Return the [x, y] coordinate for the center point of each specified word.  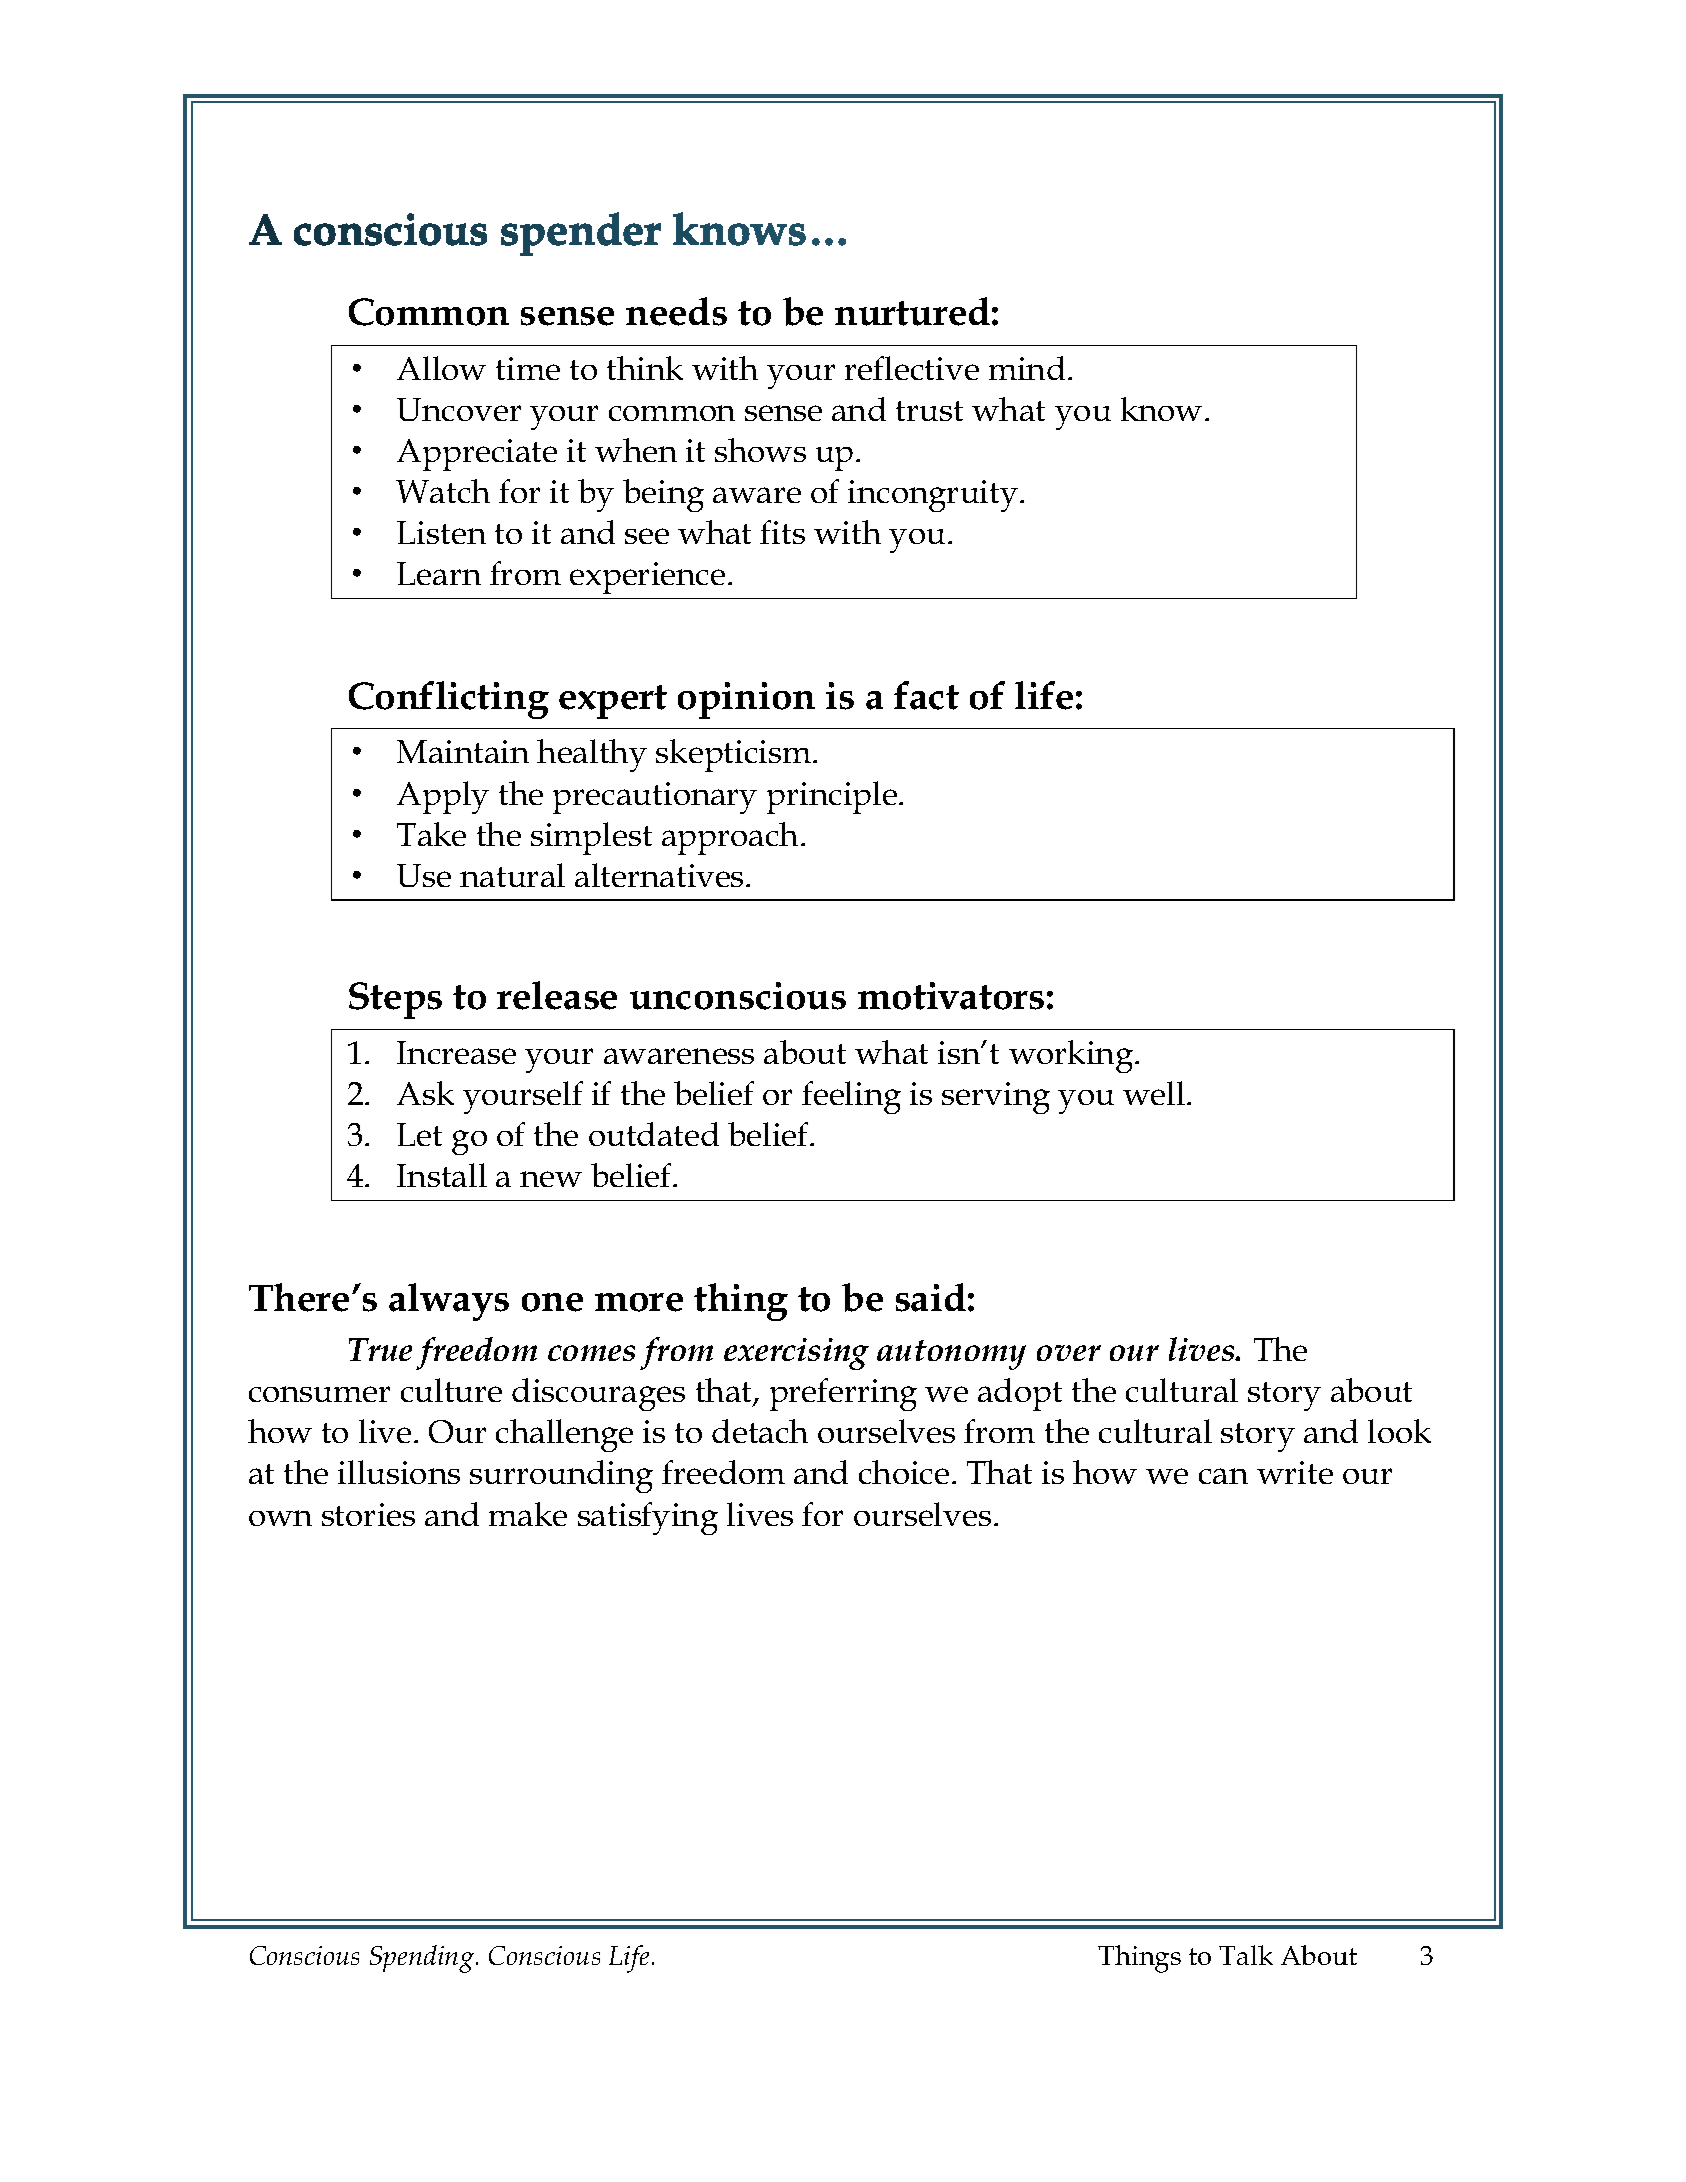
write [1295, 1472]
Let [419, 1134]
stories [368, 1514]
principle [832, 797]
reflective [912, 368]
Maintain [463, 751]
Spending [422, 1959]
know [1161, 409]
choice [904, 1472]
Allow [441, 368]
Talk [1246, 1955]
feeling [851, 1097]
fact [926, 695]
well [1155, 1093]
